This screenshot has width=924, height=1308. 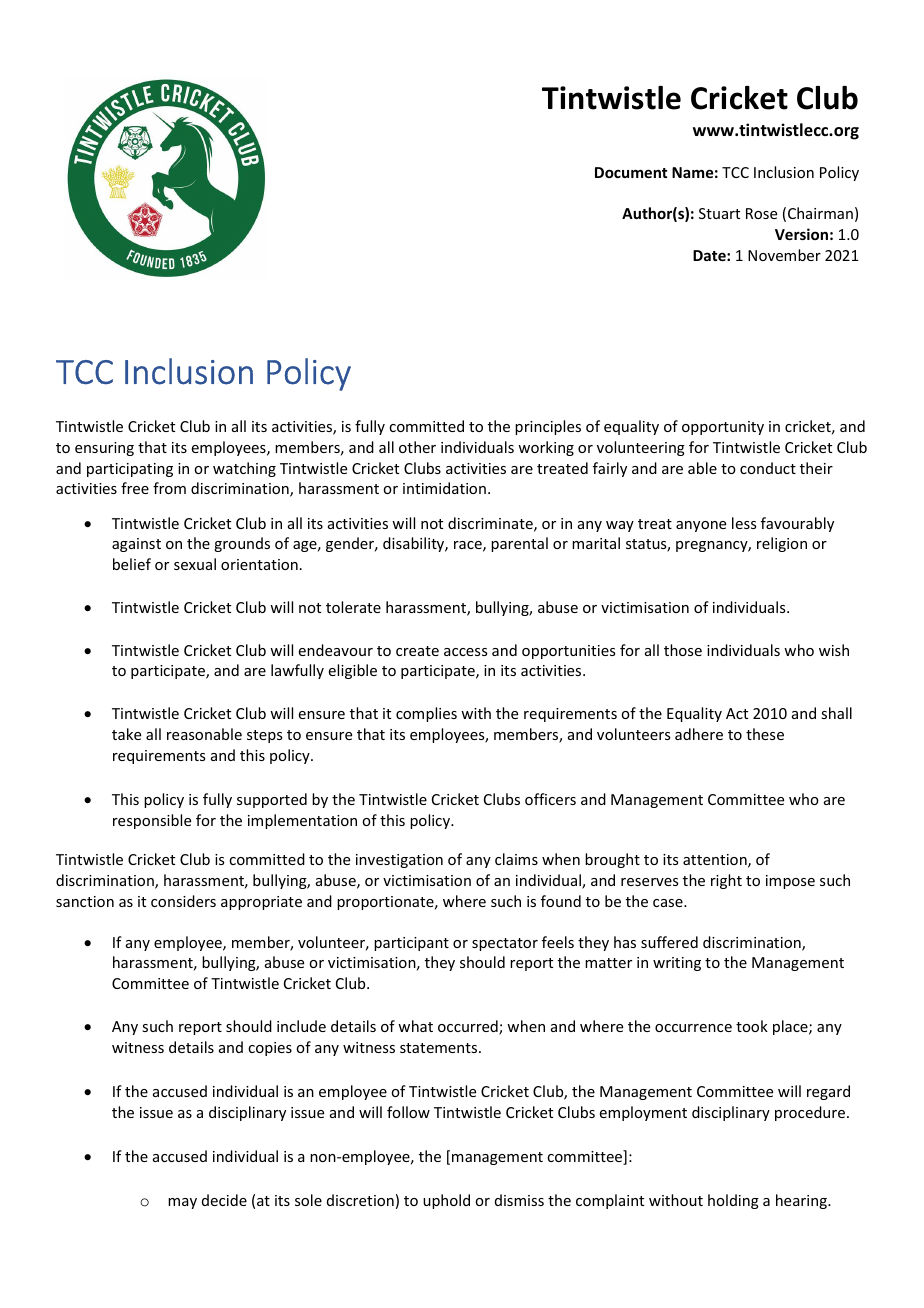 What do you see at coordinates (761, 213) in the screenshot?
I see `Rose` at bounding box center [761, 213].
